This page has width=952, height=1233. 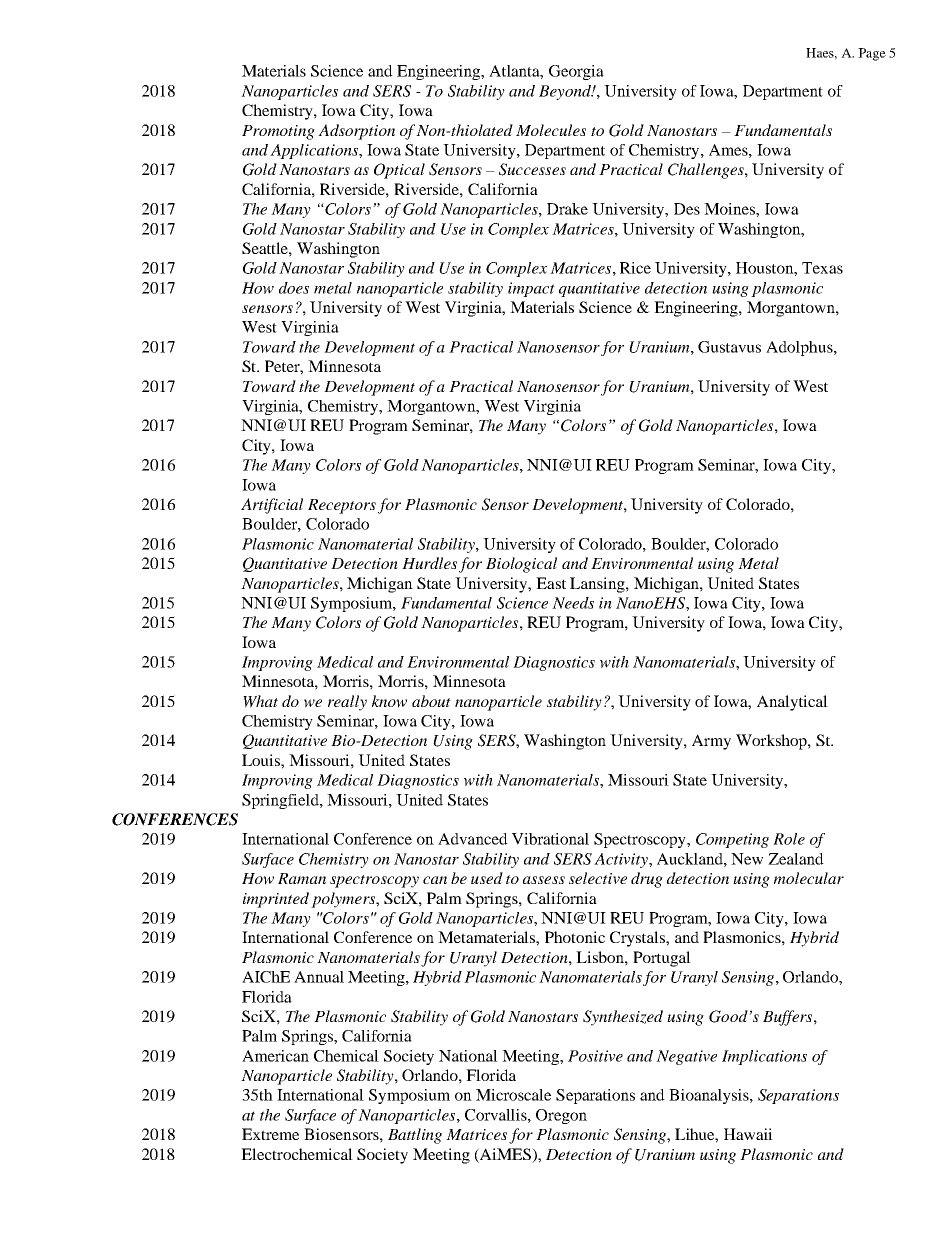 I want to click on Georgia, so click(x=576, y=72).
